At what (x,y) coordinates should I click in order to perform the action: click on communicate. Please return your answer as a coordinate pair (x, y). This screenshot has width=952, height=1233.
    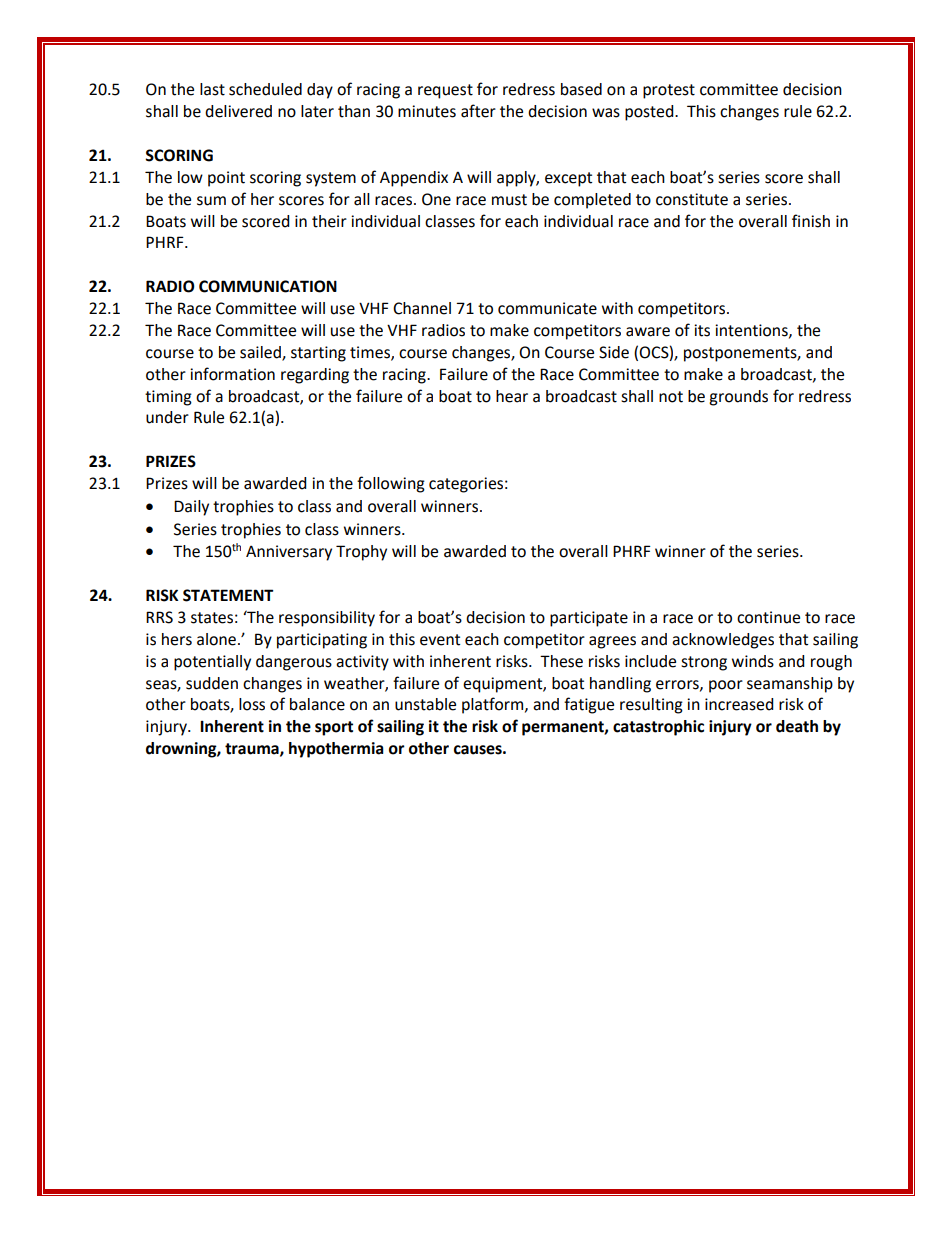
    Looking at the image, I should click on (547, 308).
